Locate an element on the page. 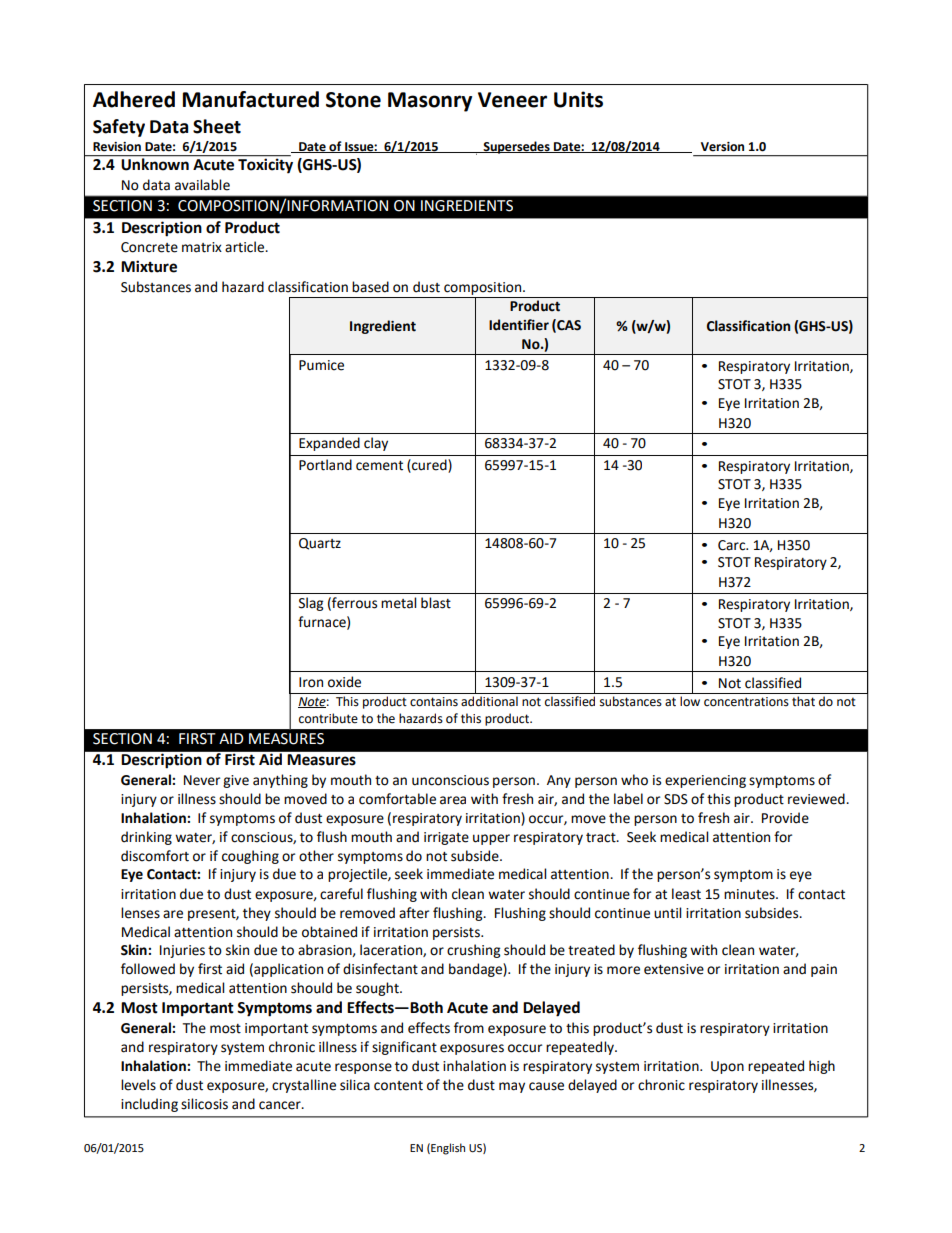 The height and width of the page is (1233, 952). Version is located at coordinates (722, 147).
